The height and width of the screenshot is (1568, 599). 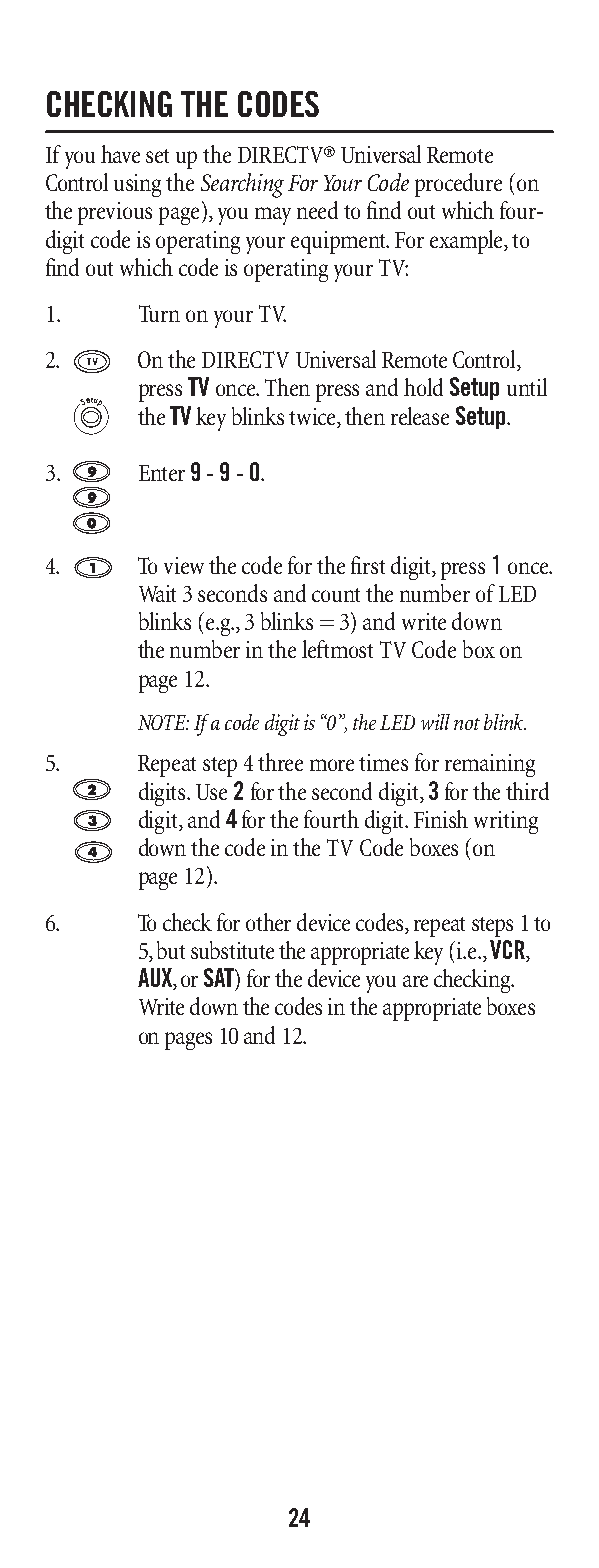 What do you see at coordinates (435, 722) in the screenshot?
I see `will` at bounding box center [435, 722].
